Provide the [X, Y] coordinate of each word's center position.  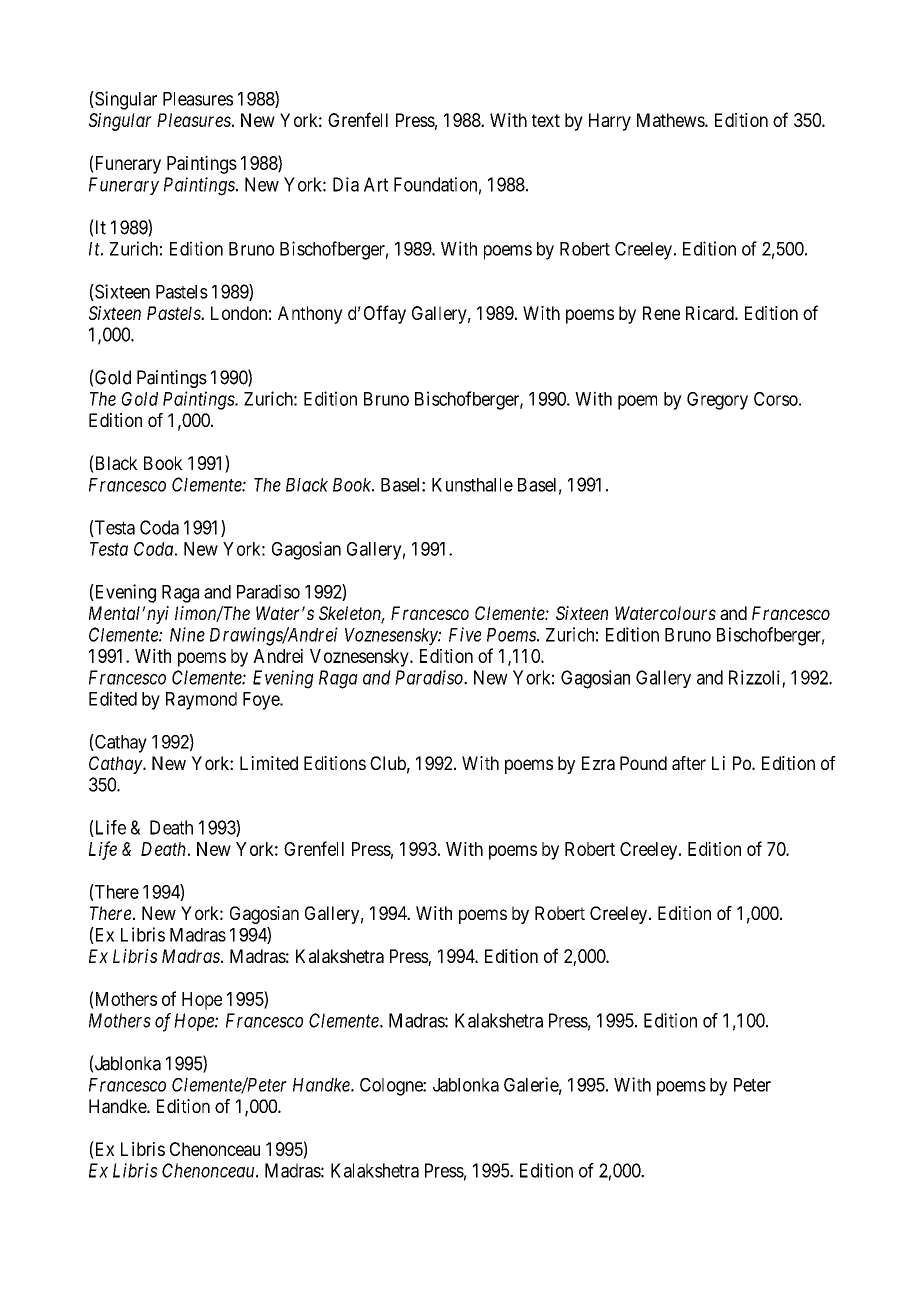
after [689, 763]
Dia [346, 184]
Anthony [310, 315]
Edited [113, 698]
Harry [610, 122]
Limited [269, 763]
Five [465, 634]
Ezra [598, 763]
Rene [661, 313]
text [546, 120]
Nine [187, 634]
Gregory [717, 401]
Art [376, 184]
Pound [643, 763]
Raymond [201, 701]
